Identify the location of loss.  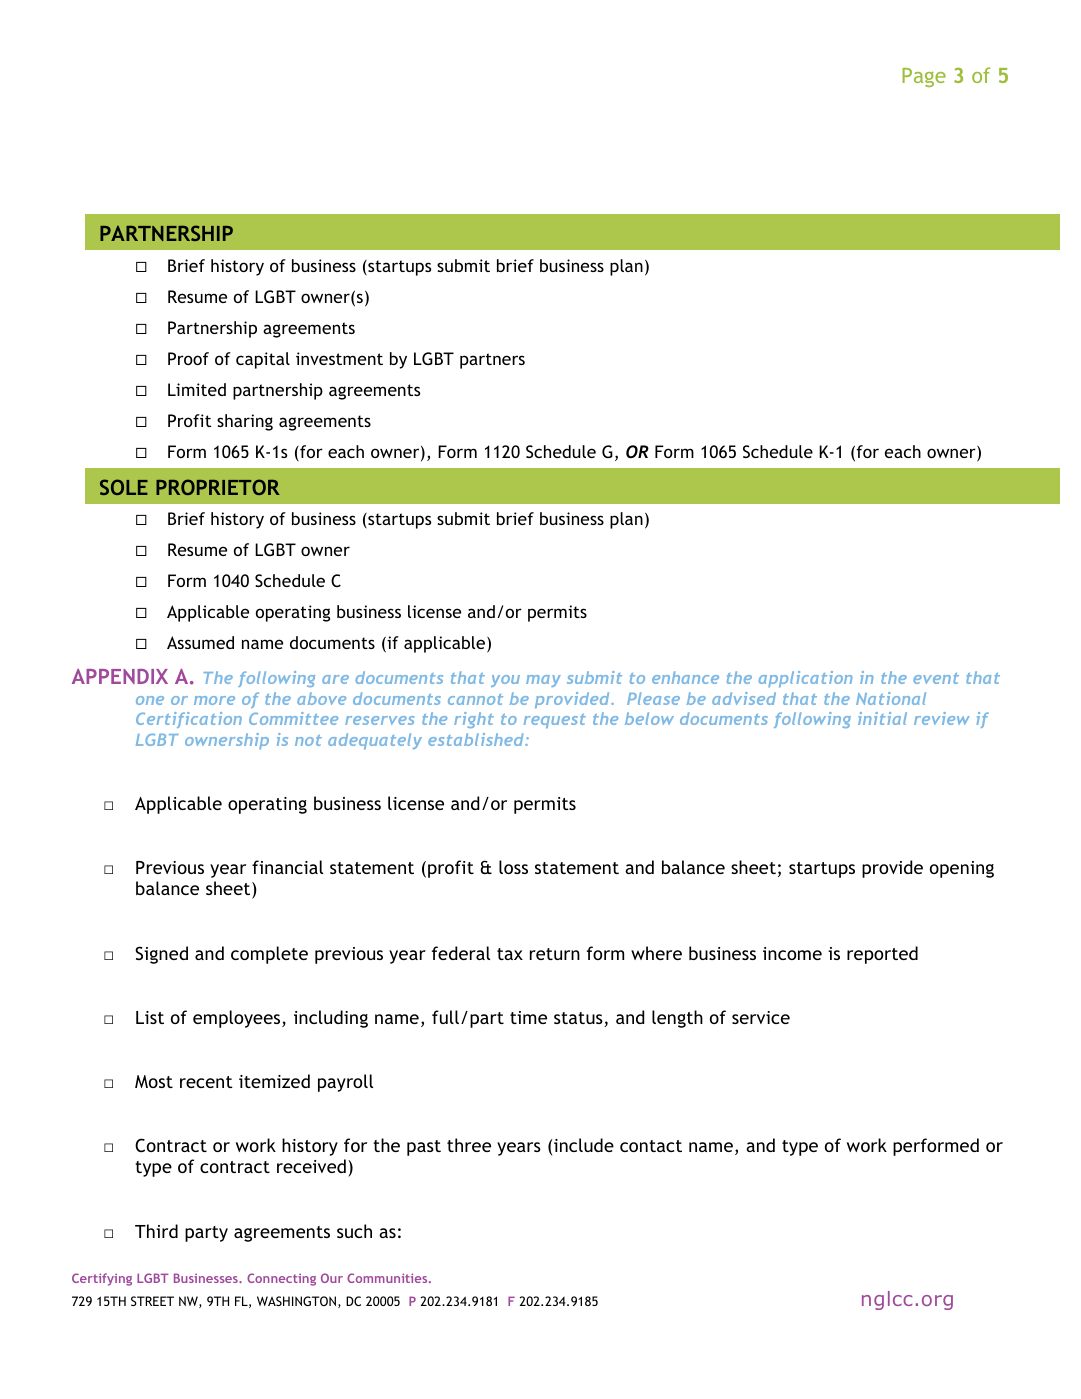
(513, 867).
